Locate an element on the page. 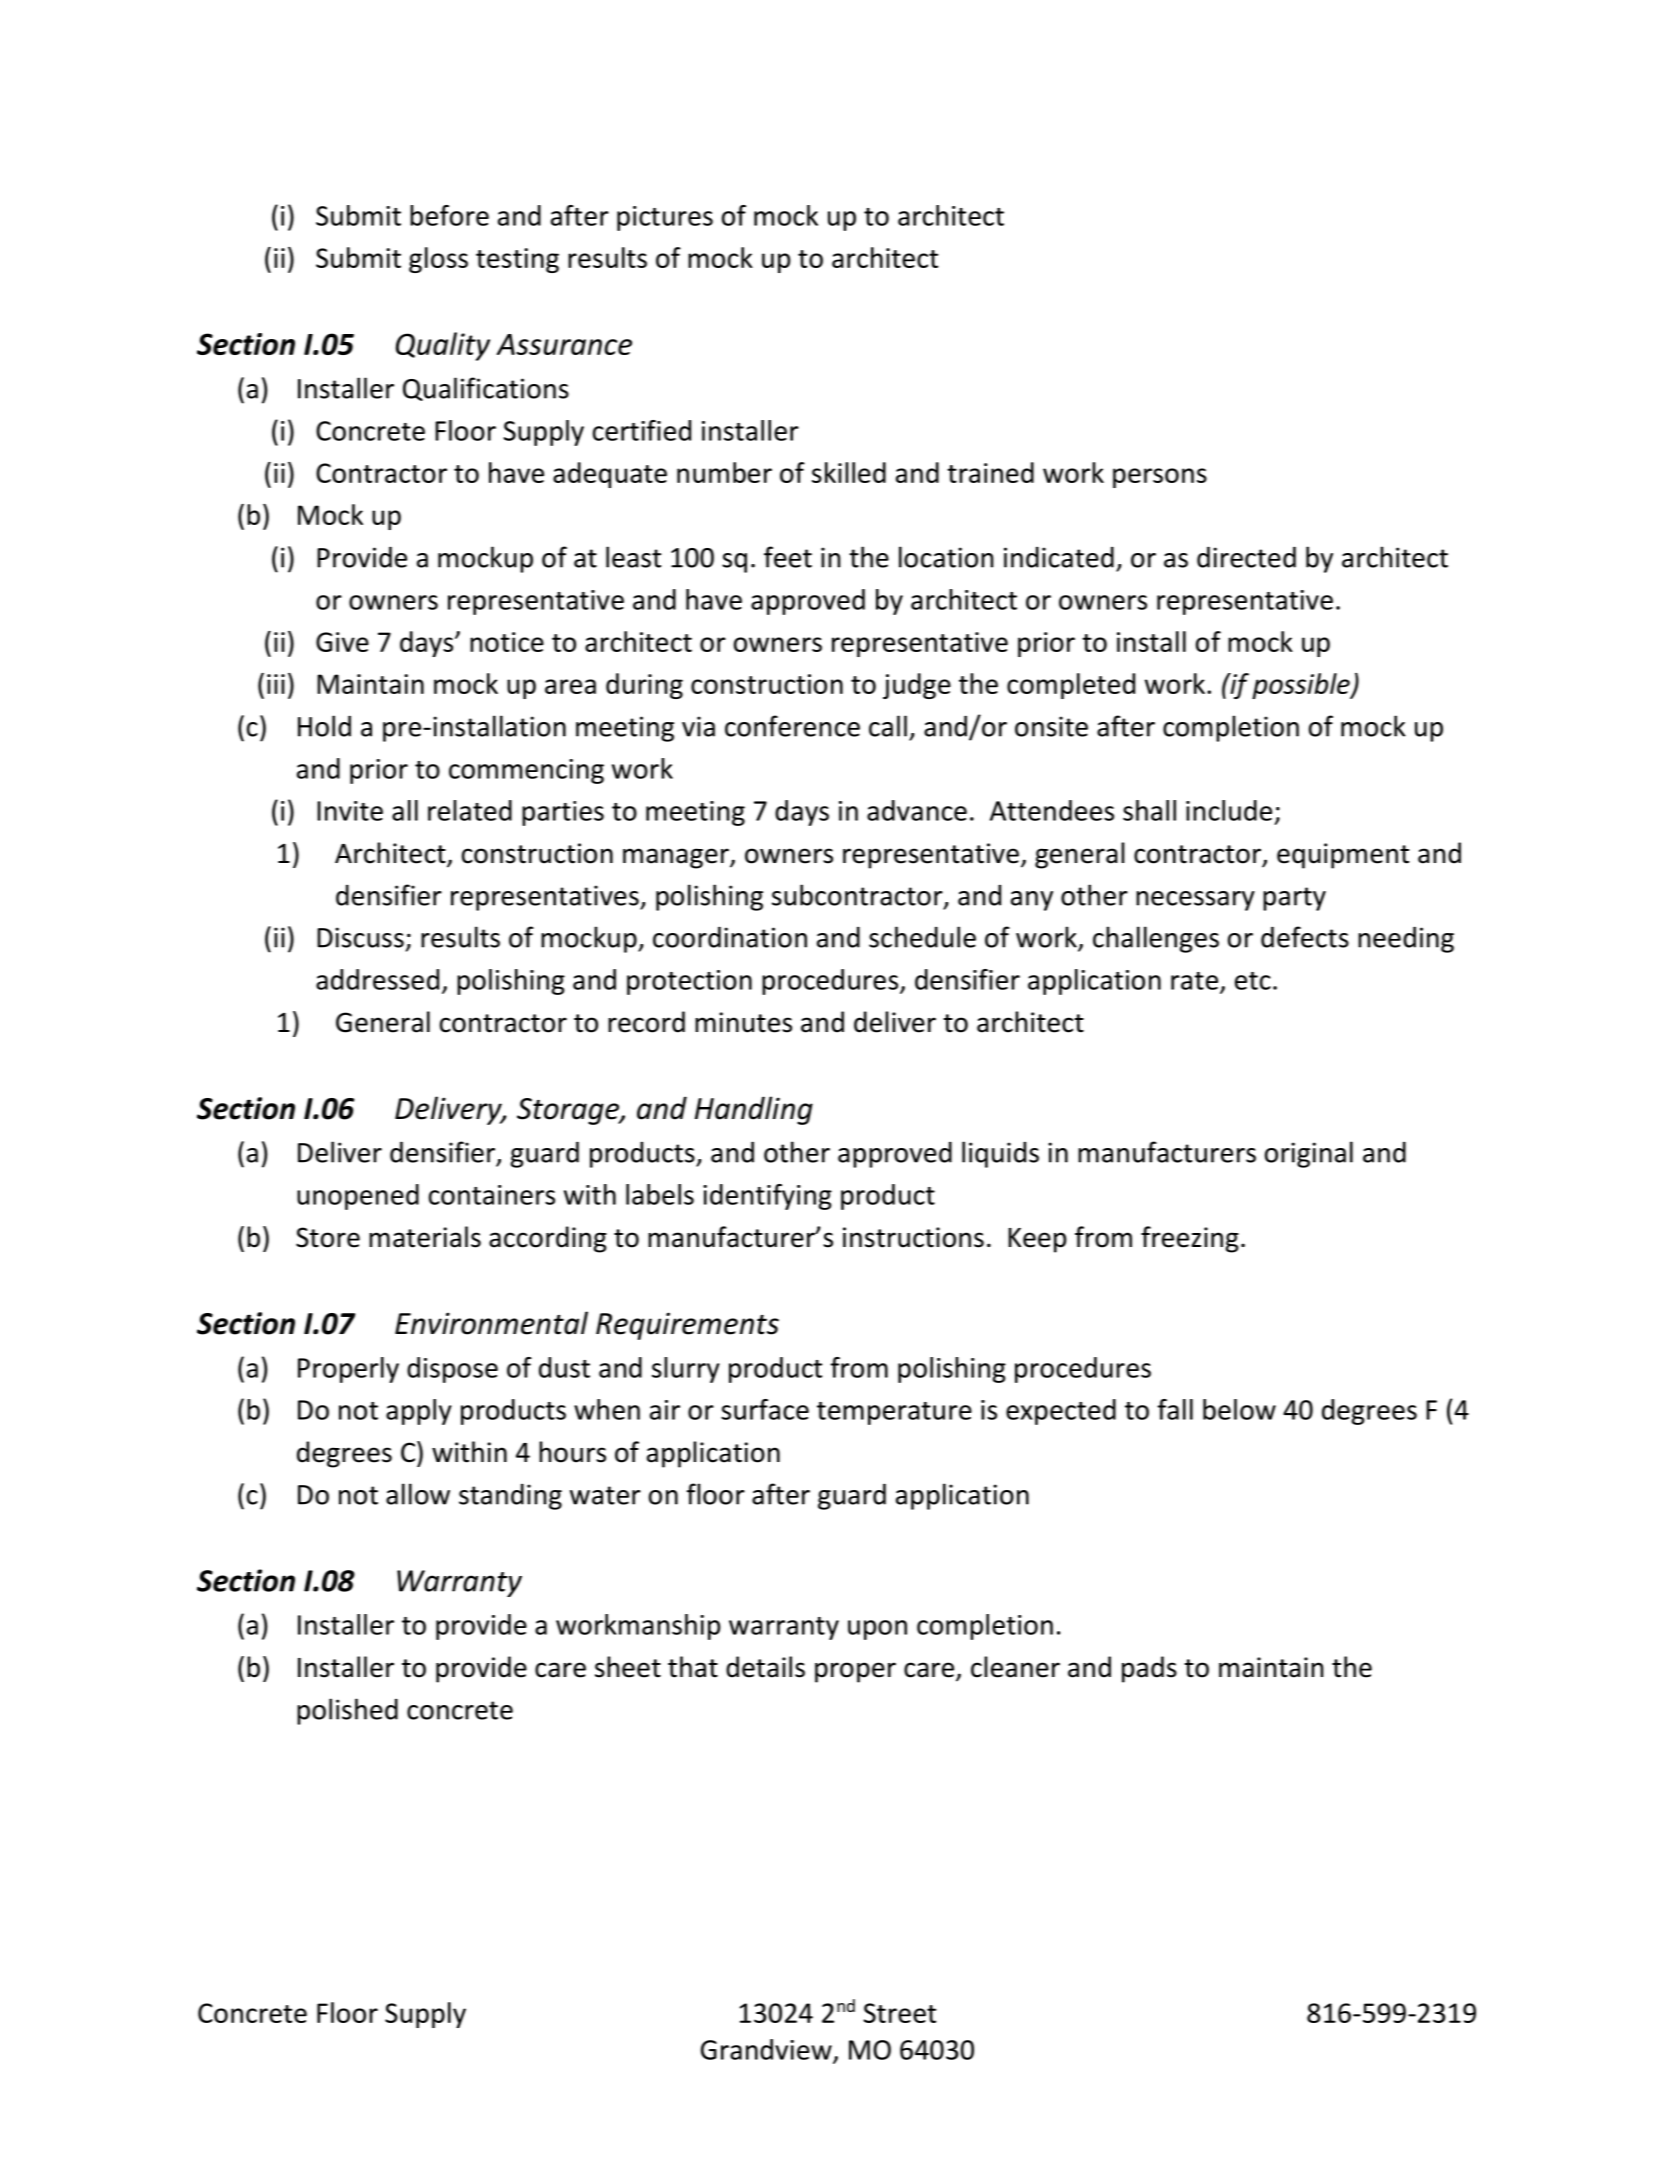  pictures is located at coordinates (665, 218).
